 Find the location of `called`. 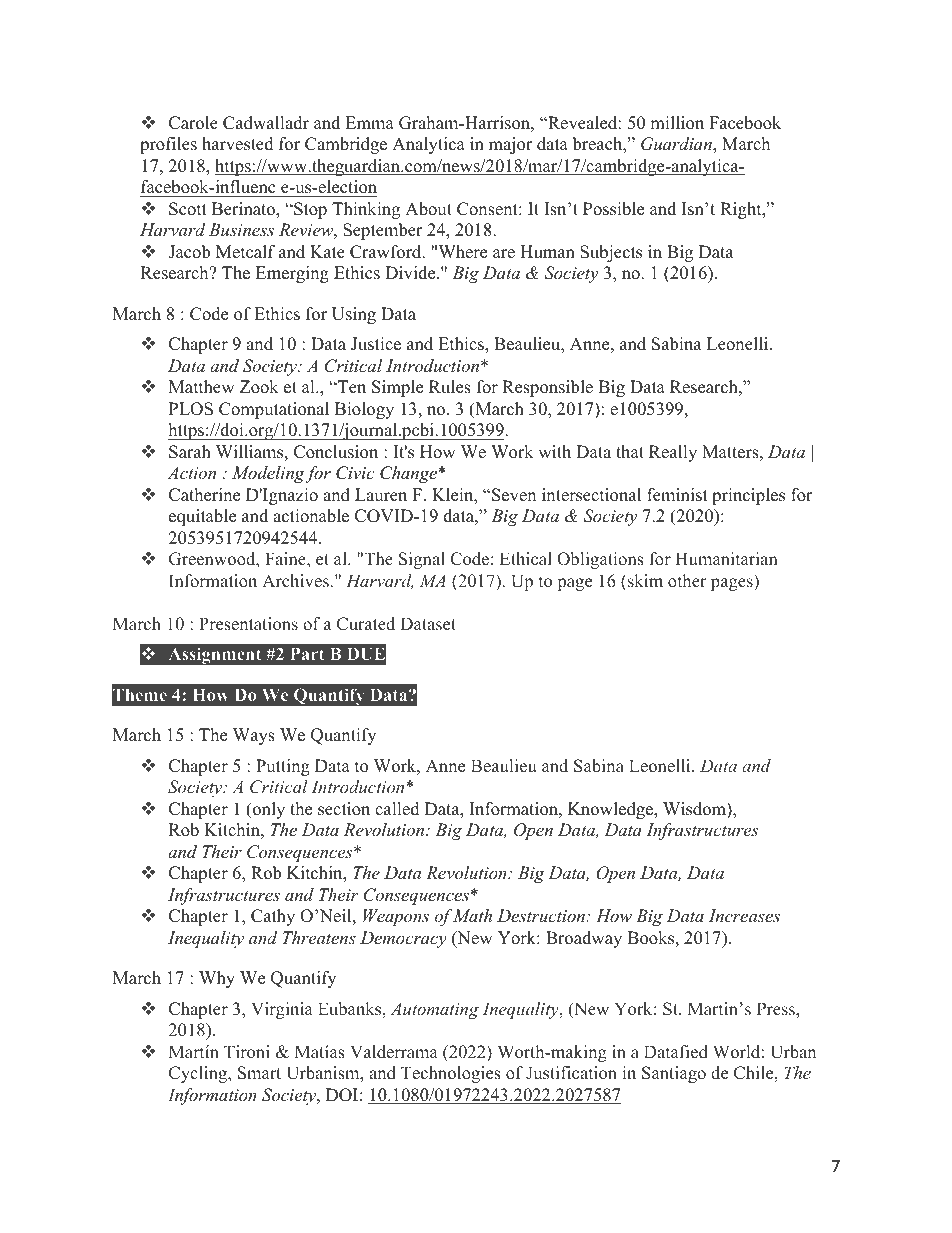

called is located at coordinates (397, 809).
